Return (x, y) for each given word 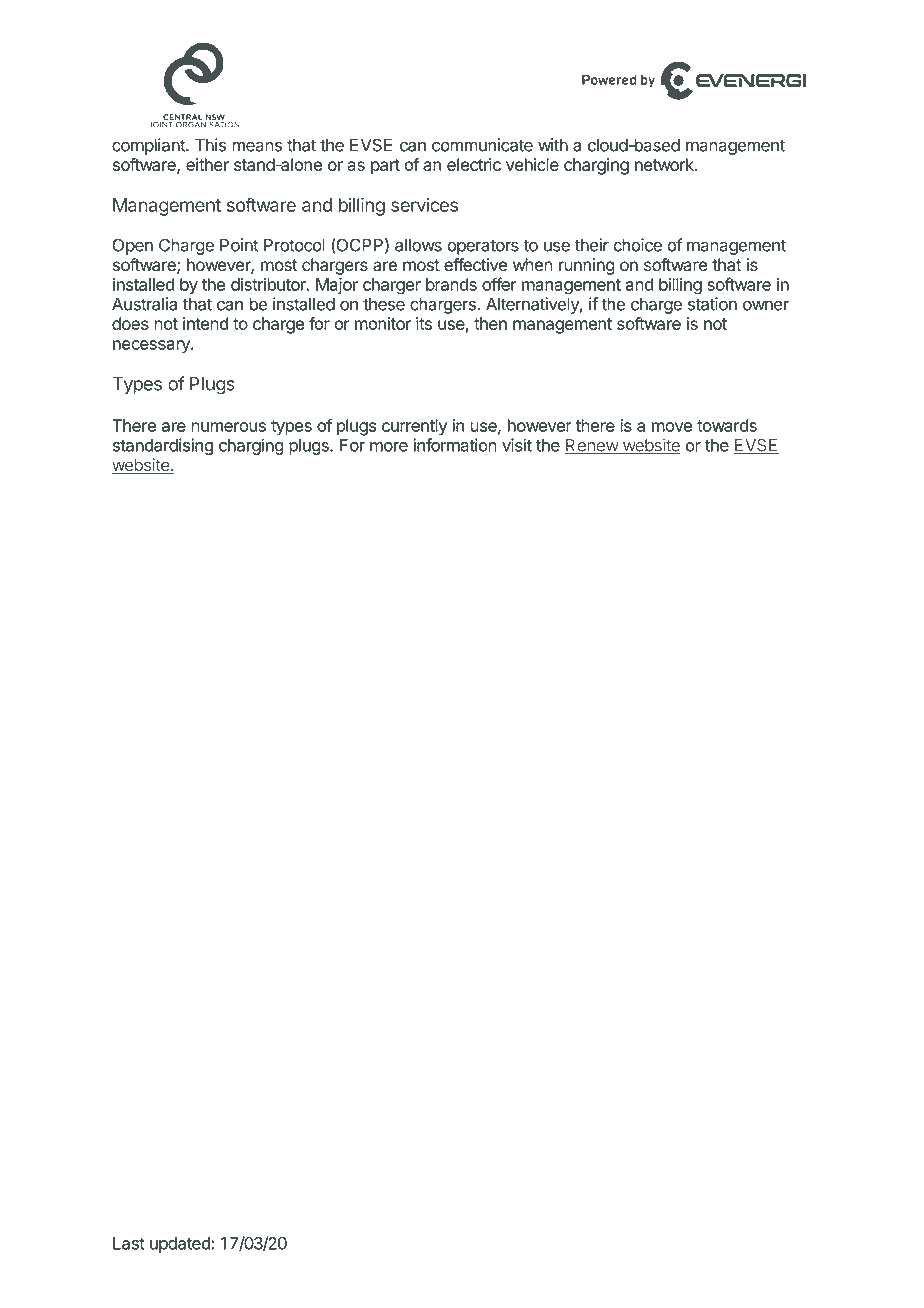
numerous (228, 427)
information (455, 445)
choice (637, 245)
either (207, 164)
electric (474, 164)
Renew (592, 446)
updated (181, 1245)
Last (129, 1243)
